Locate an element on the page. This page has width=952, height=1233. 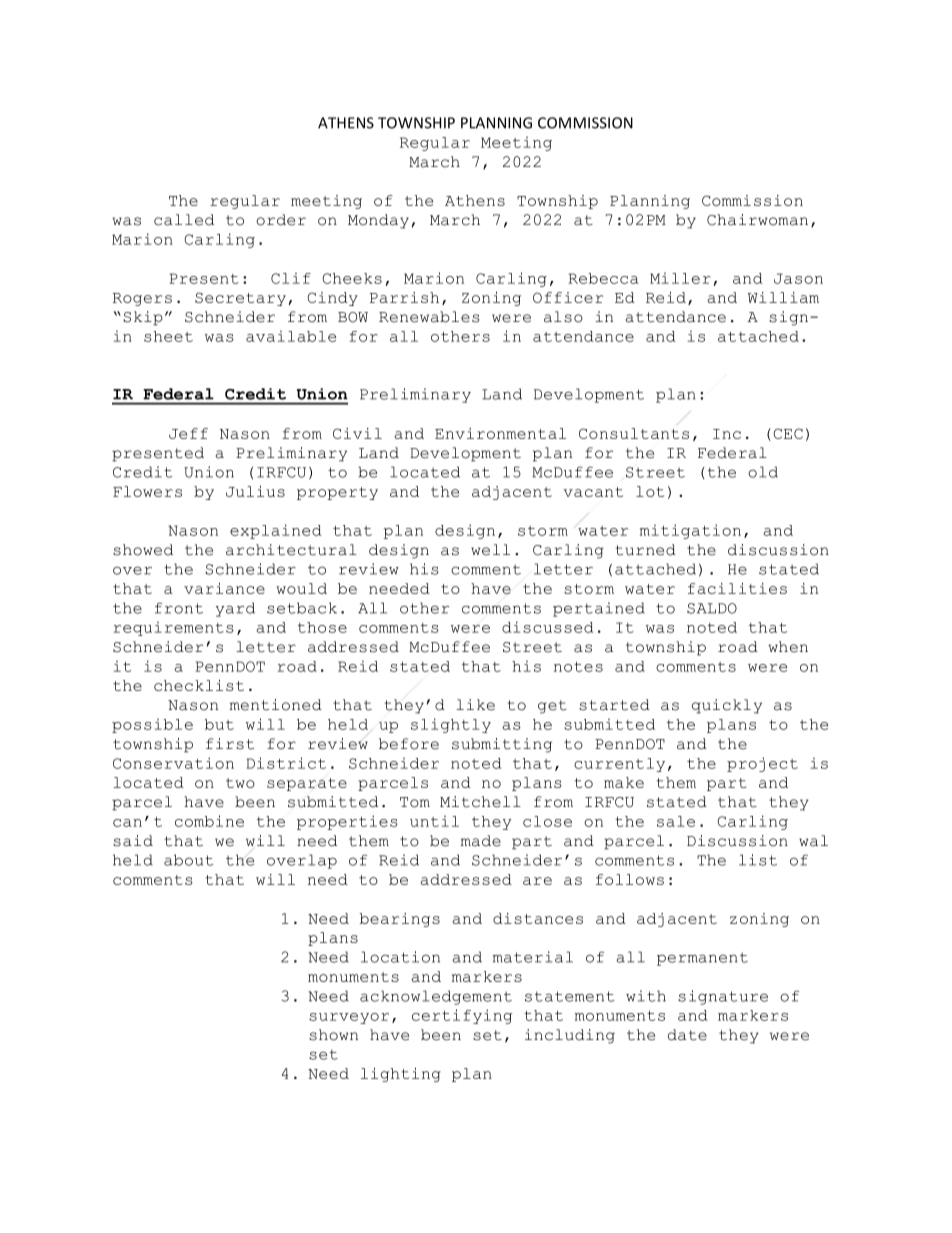
Monday is located at coordinates (378, 221).
